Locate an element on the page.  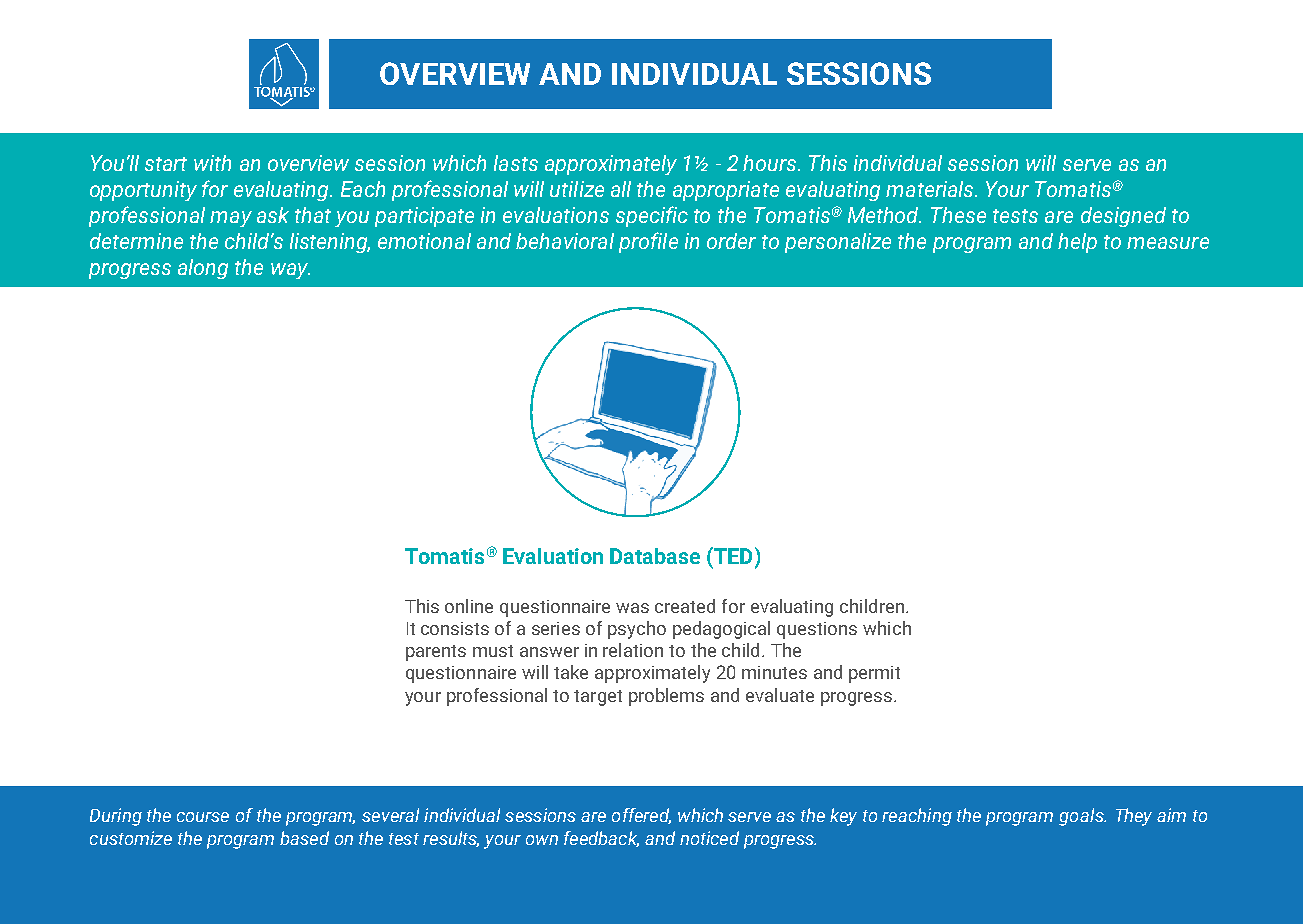
Database is located at coordinates (655, 556).
